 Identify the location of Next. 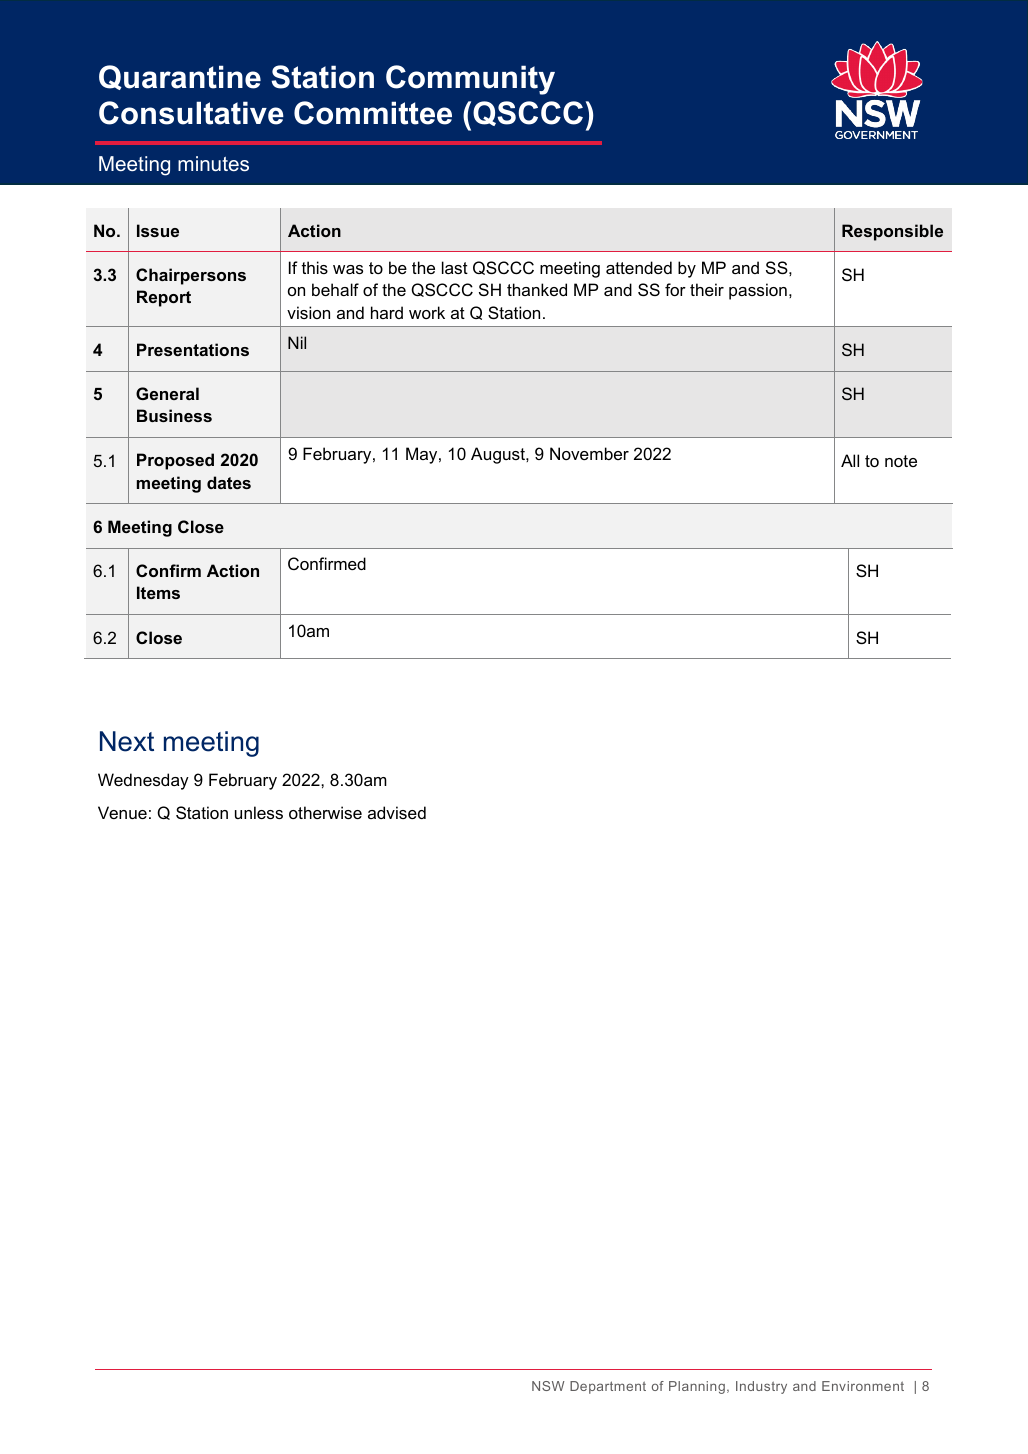
(127, 741).
